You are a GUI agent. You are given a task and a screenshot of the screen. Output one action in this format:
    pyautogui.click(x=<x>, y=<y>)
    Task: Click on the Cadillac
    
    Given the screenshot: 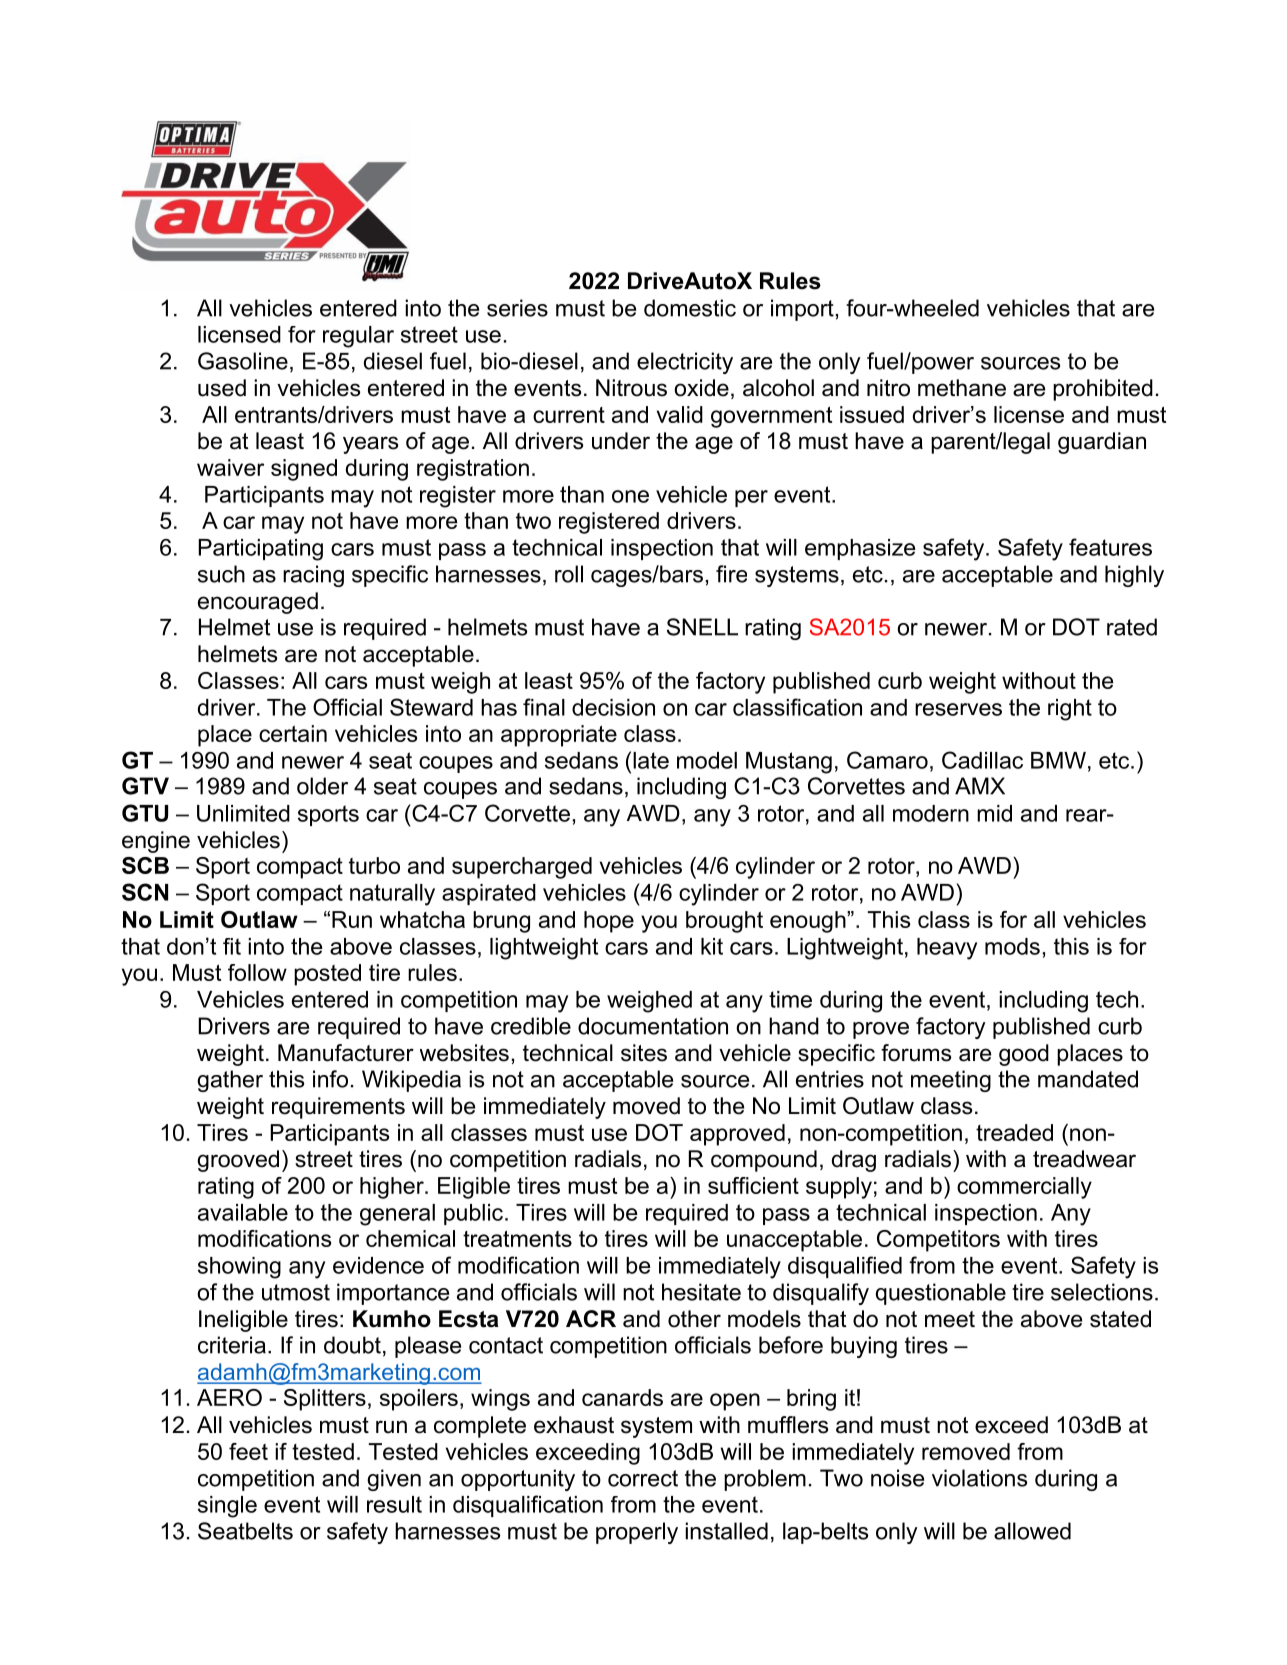 What is the action you would take?
    pyautogui.click(x=982, y=760)
